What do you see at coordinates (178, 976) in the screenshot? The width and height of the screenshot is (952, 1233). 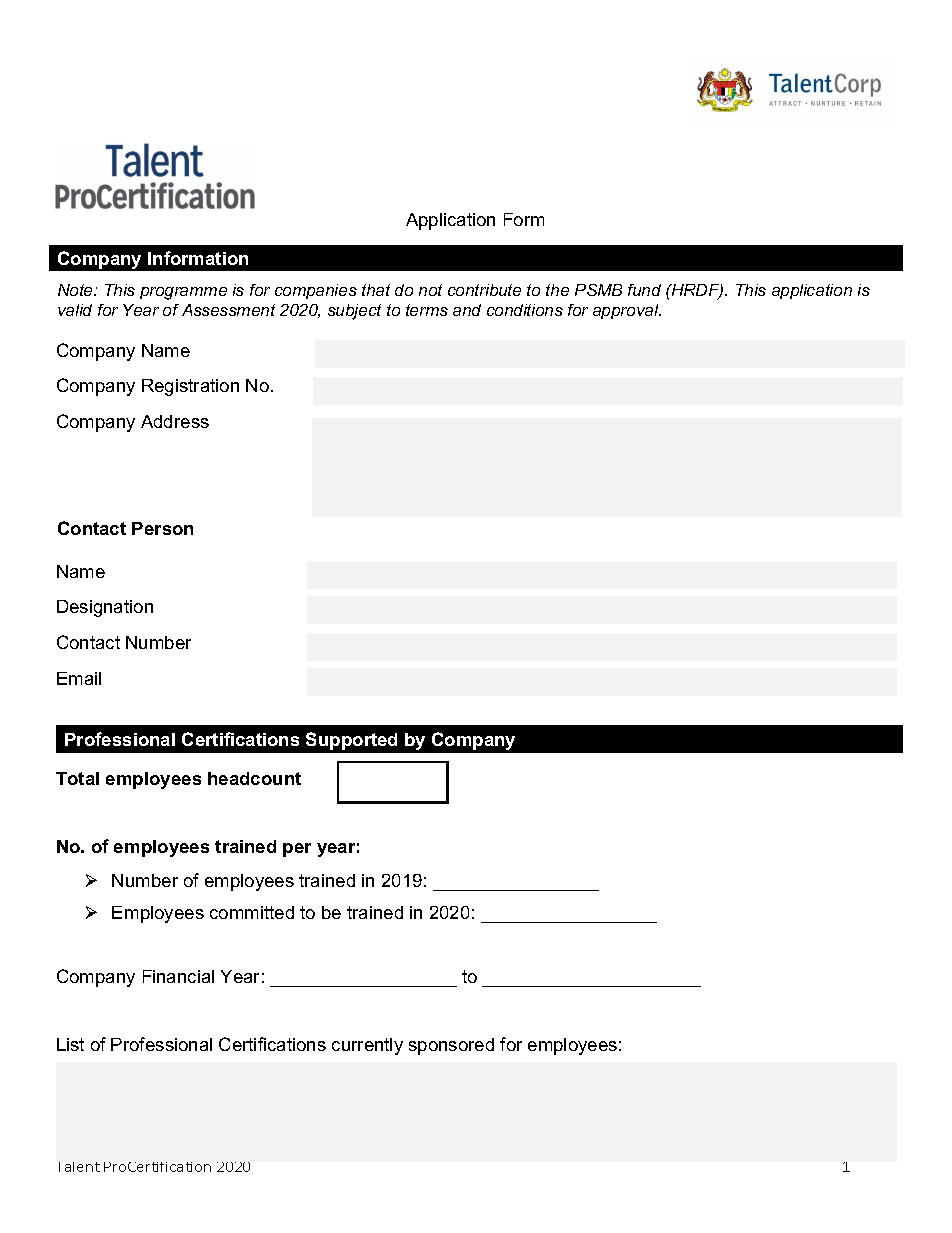 I see `Financial` at bounding box center [178, 976].
